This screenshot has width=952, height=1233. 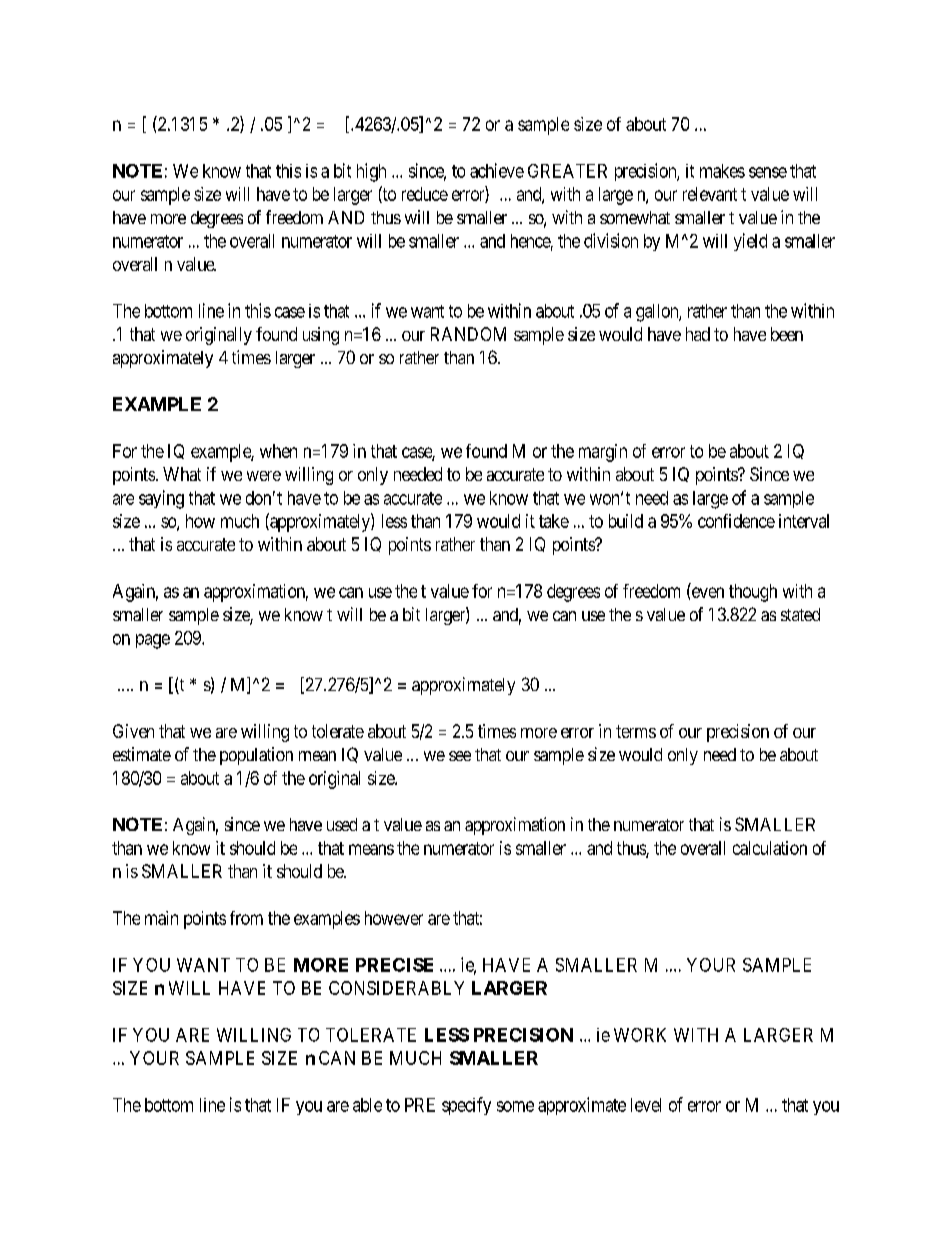 What do you see at coordinates (278, 451) in the screenshot?
I see `when` at bounding box center [278, 451].
